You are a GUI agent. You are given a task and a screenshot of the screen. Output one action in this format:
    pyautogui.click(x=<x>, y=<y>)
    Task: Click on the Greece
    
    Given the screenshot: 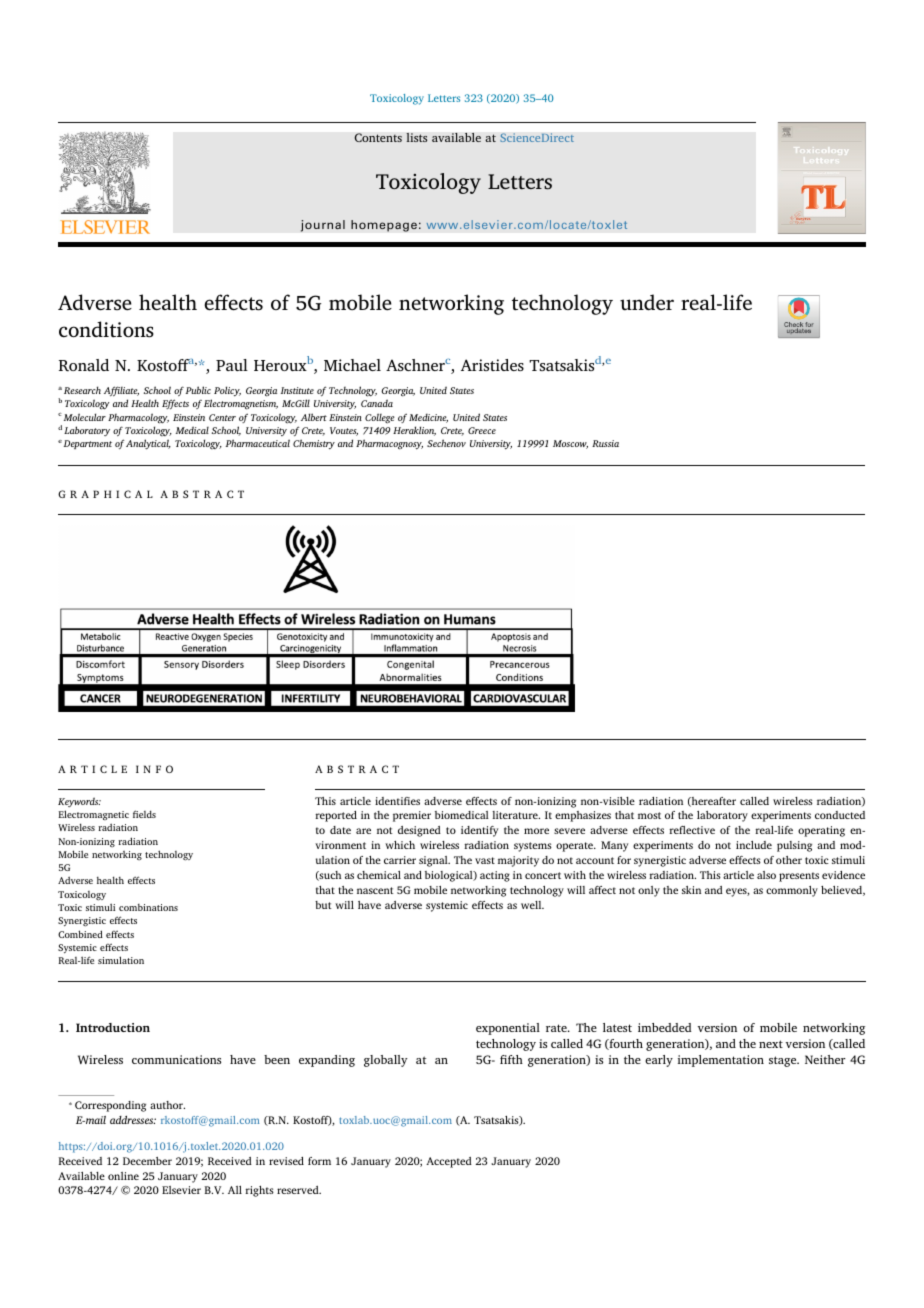 What is the action you would take?
    pyautogui.click(x=482, y=430)
